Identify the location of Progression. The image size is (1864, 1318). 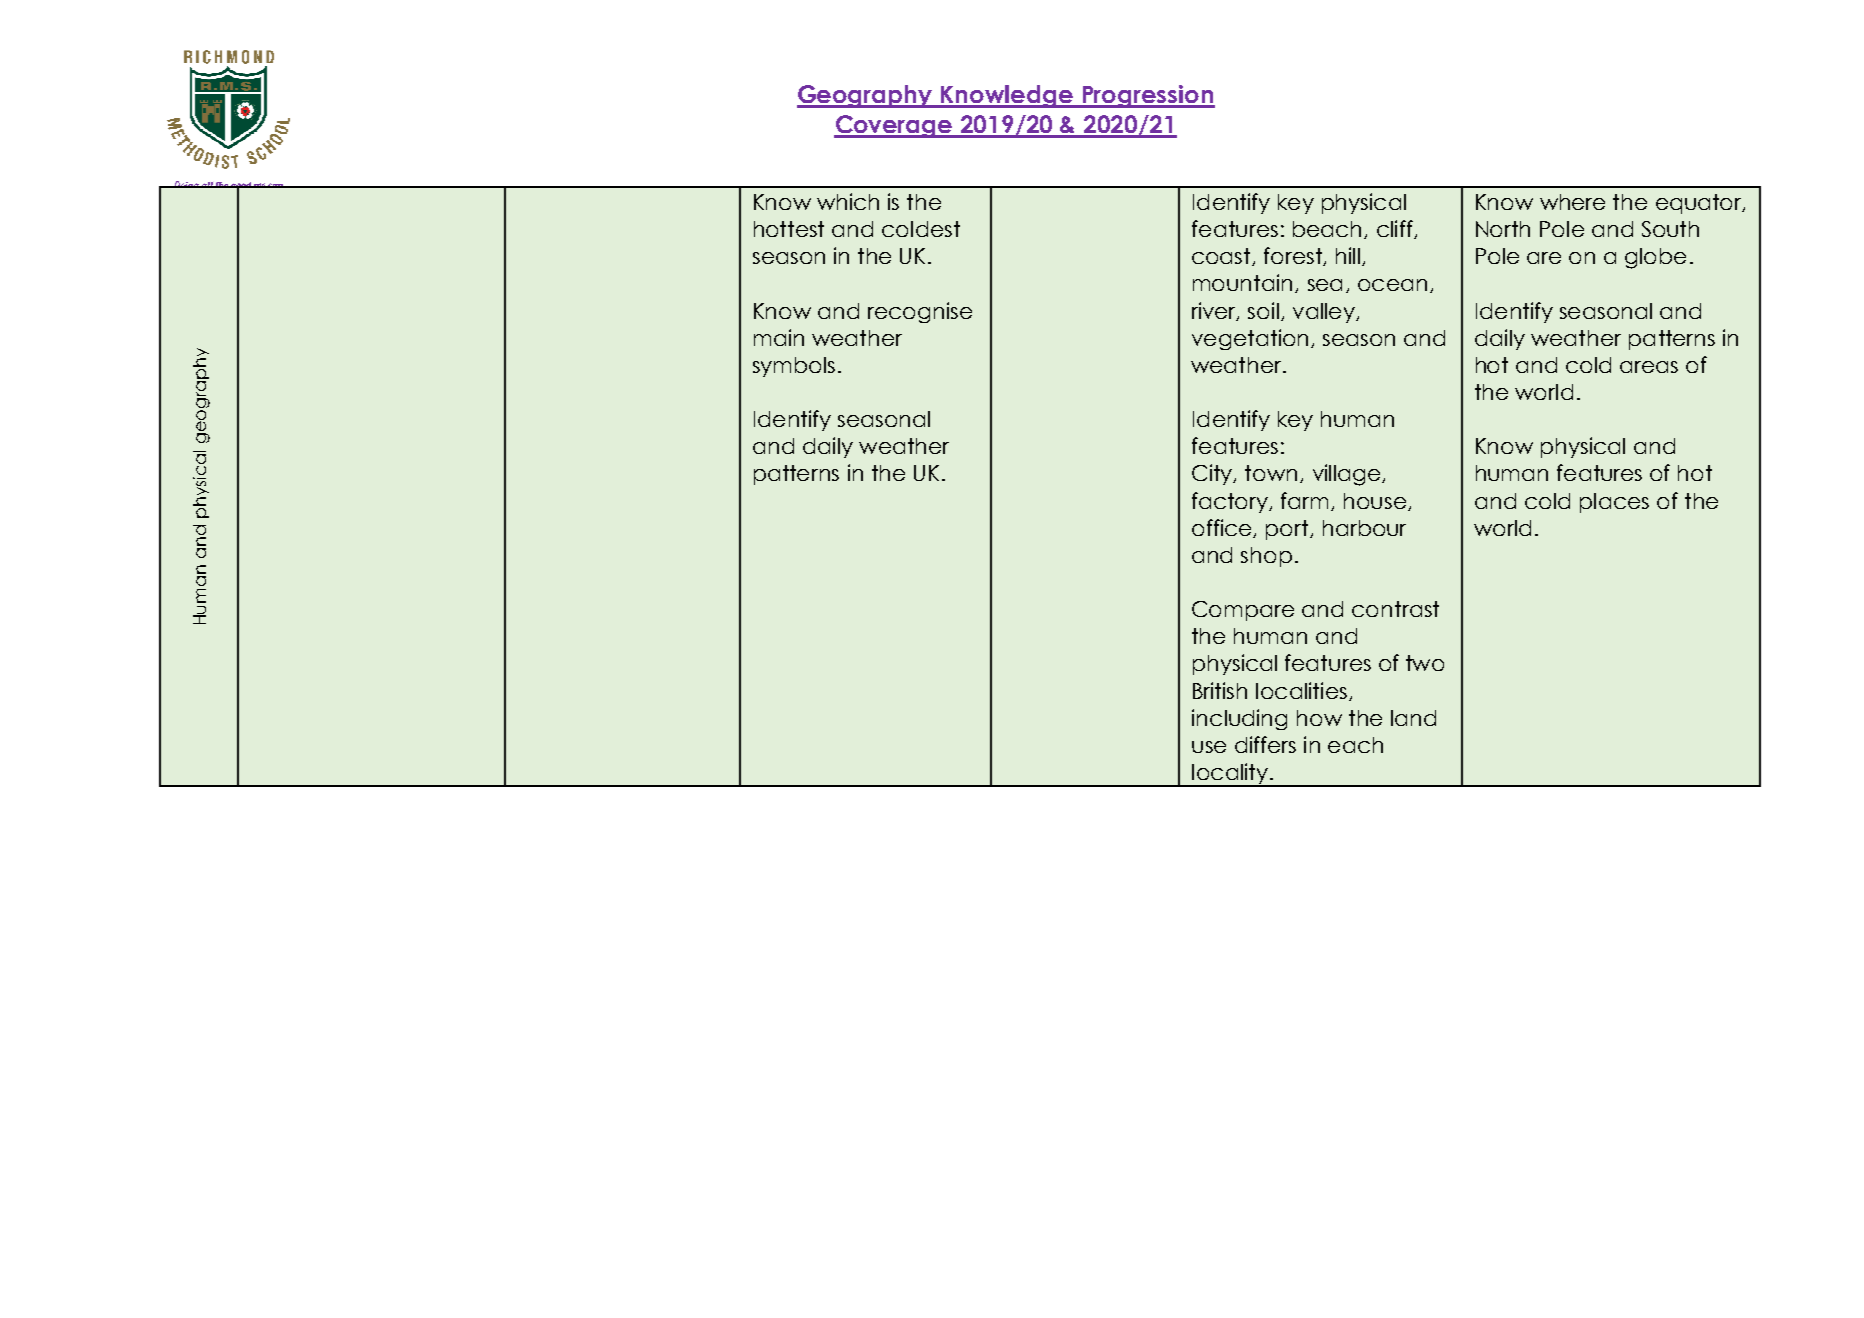
(1147, 96).
